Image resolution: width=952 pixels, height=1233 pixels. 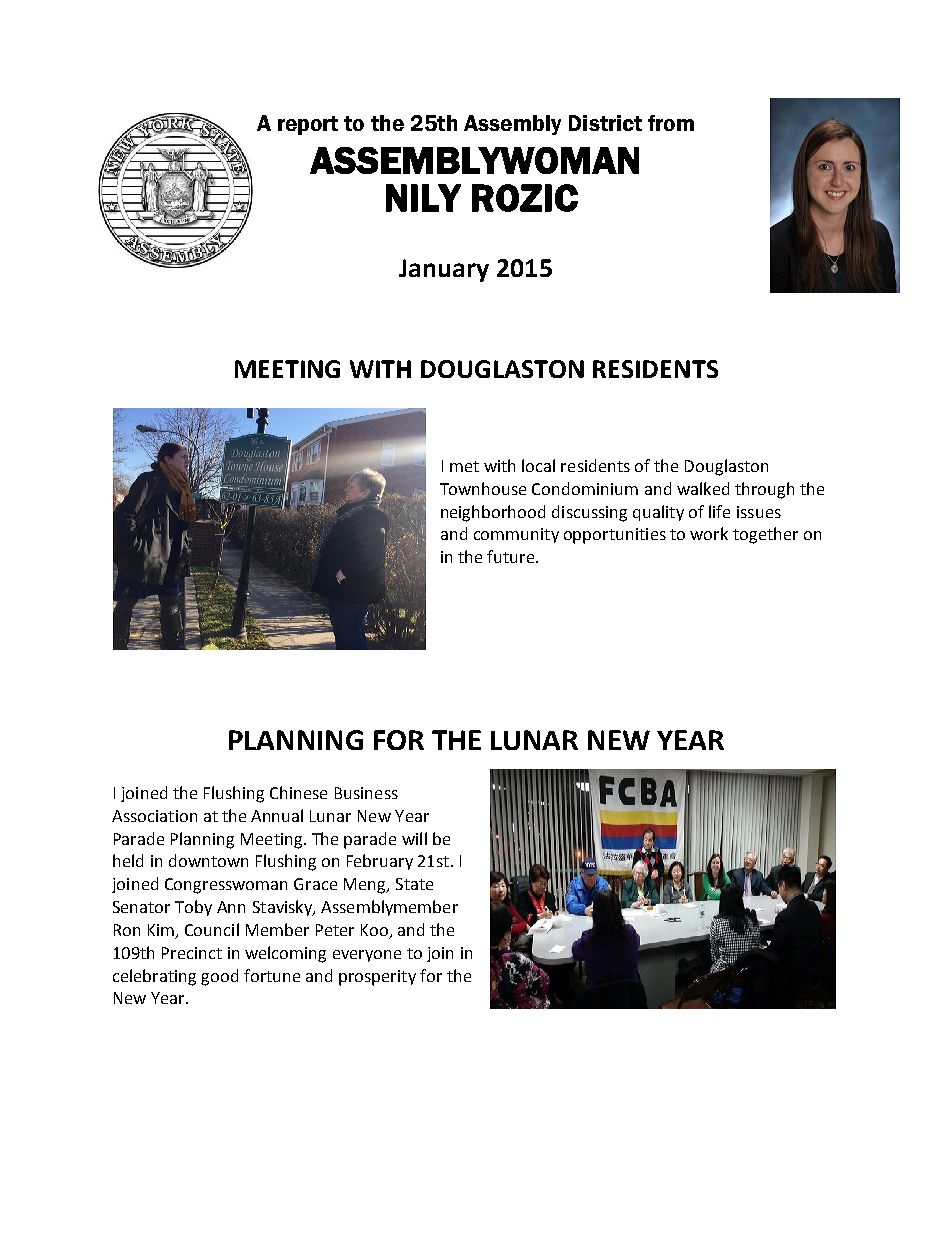 What do you see at coordinates (192, 953) in the screenshot?
I see `Precinct` at bounding box center [192, 953].
